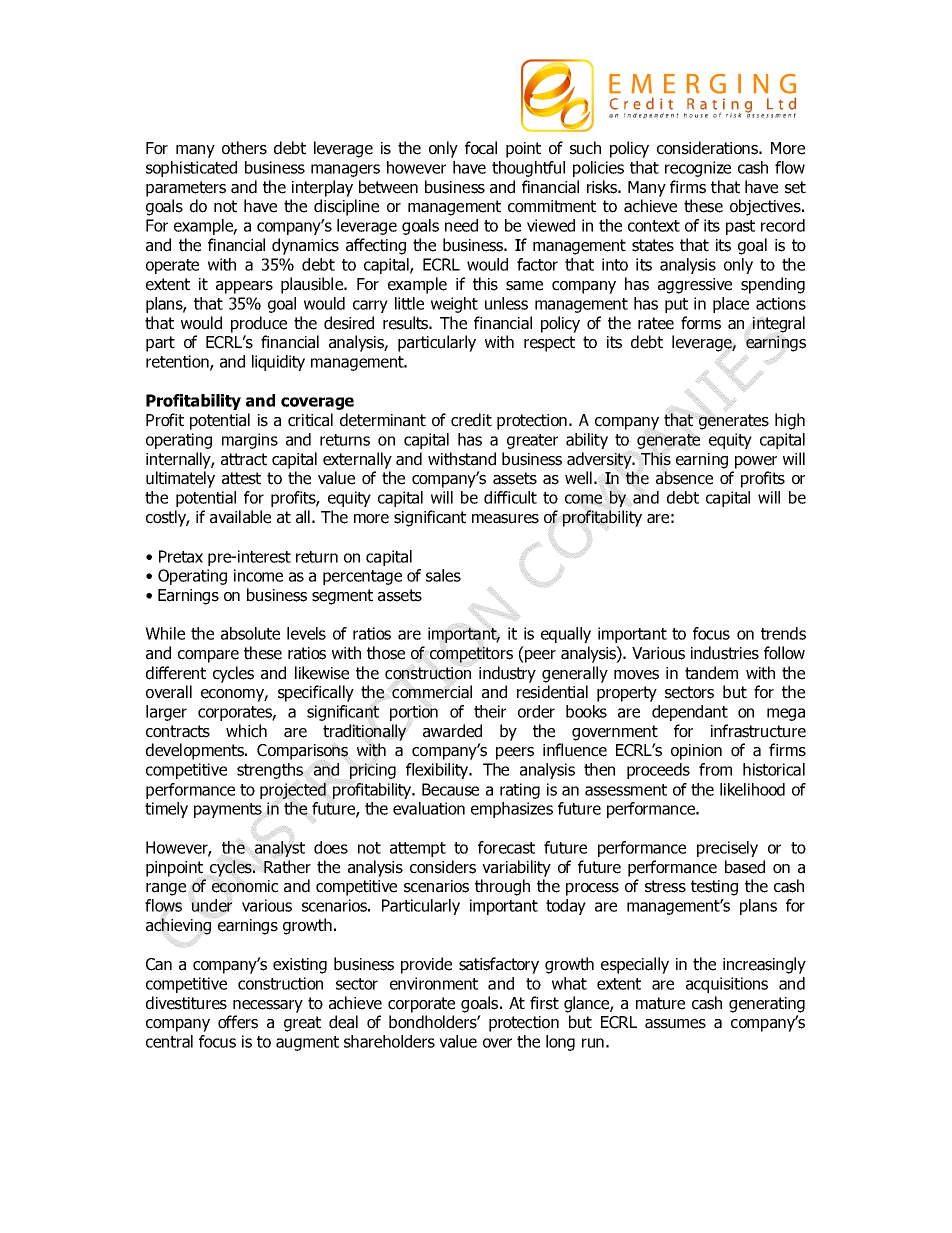  Describe the element at coordinates (238, 1022) in the page. I see `offers` at that location.
